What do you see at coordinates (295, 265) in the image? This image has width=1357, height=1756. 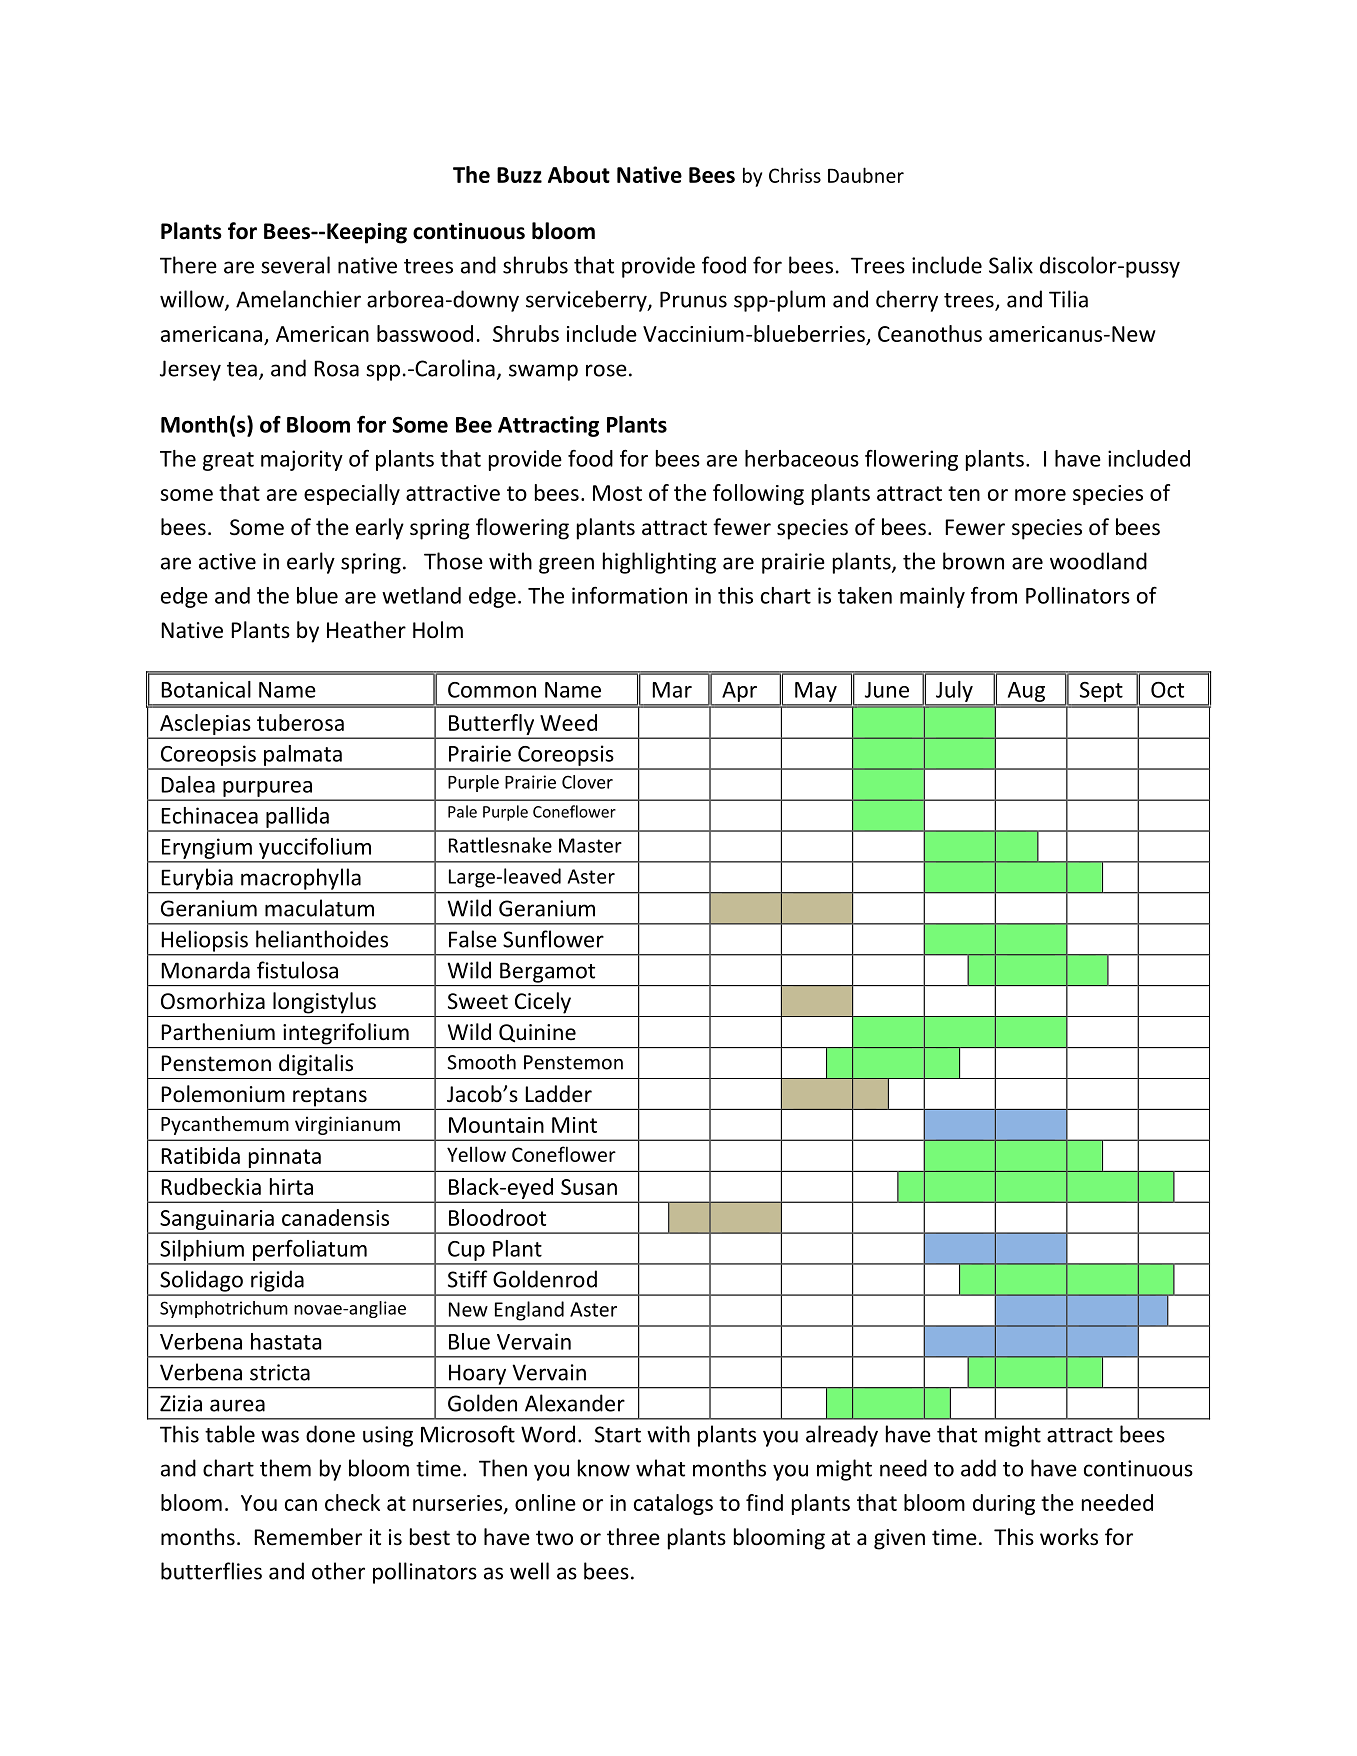 I see `several` at bounding box center [295, 265].
